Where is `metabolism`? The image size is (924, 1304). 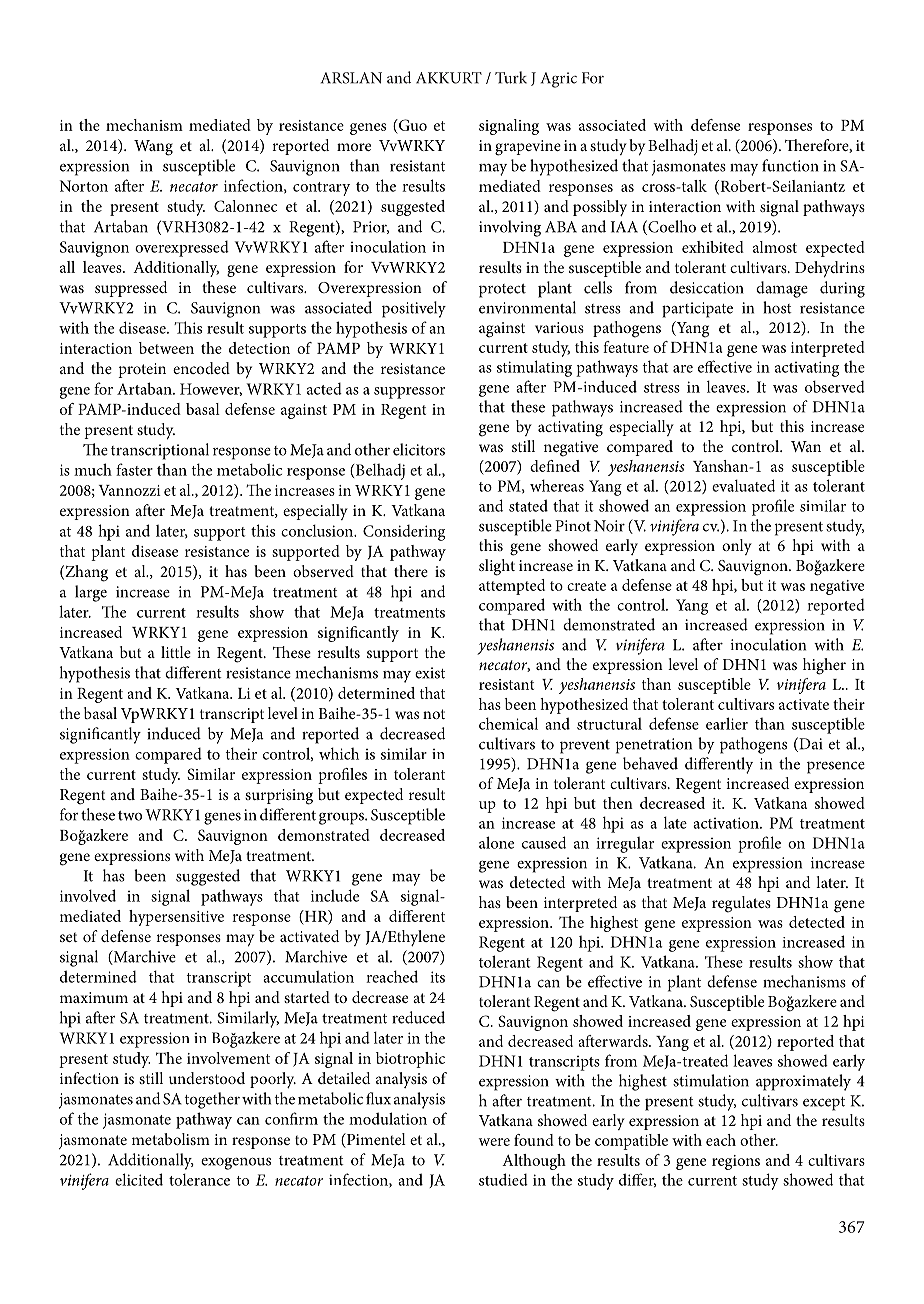 metabolism is located at coordinates (171, 1139).
